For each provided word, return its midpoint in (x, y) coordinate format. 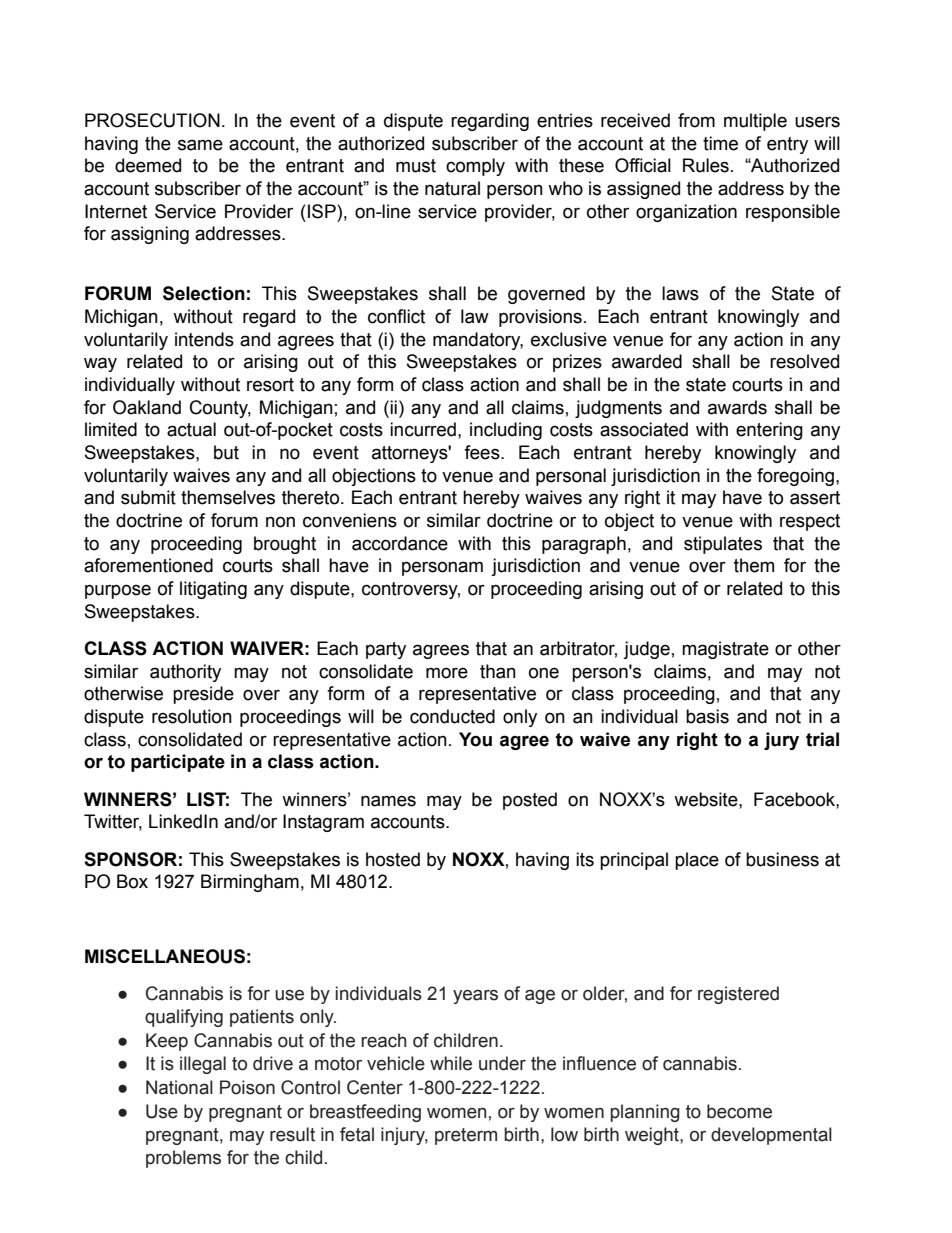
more (447, 673)
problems (183, 1159)
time (720, 143)
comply (475, 167)
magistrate (725, 650)
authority (185, 673)
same (200, 145)
